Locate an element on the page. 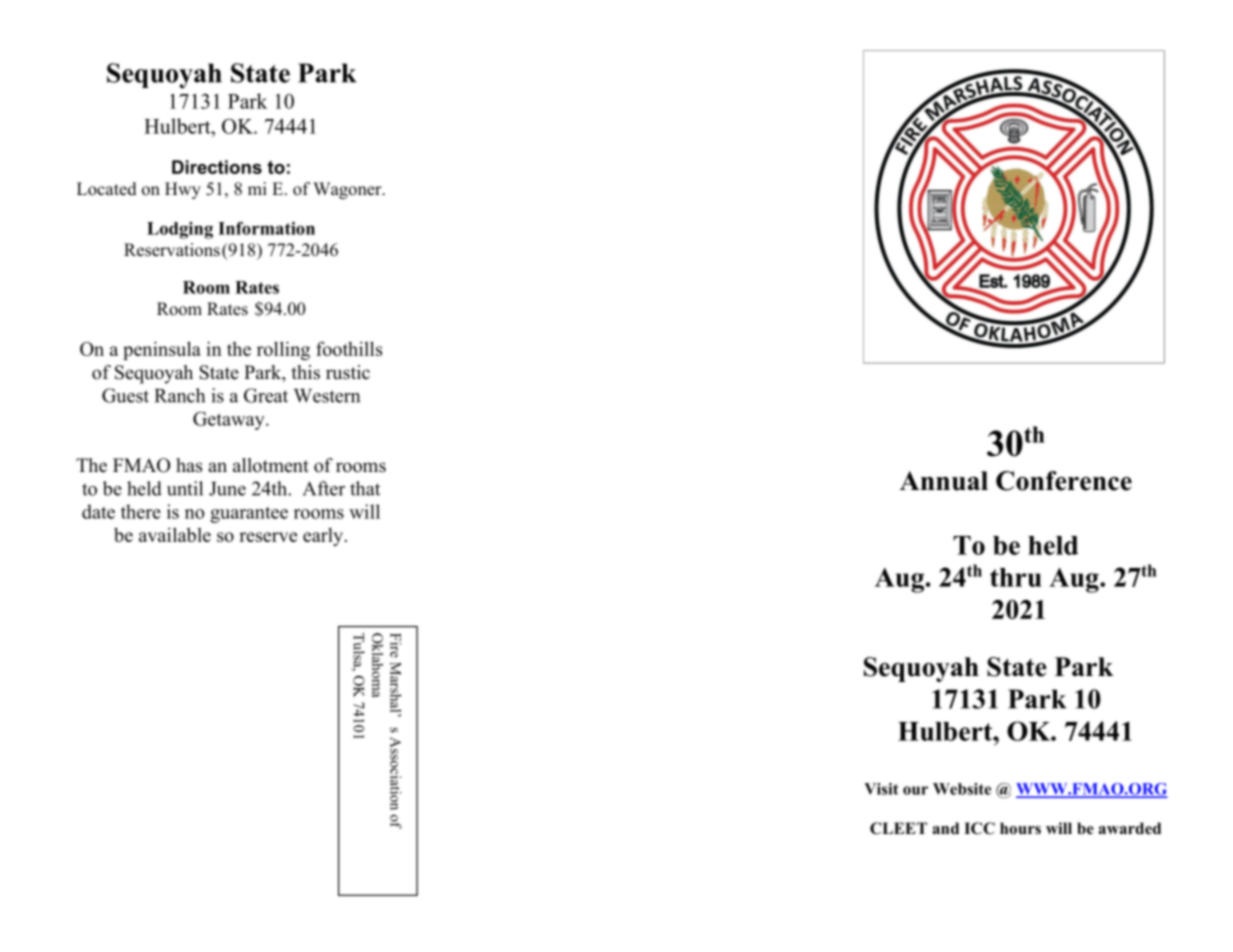  Visit is located at coordinates (881, 789).
